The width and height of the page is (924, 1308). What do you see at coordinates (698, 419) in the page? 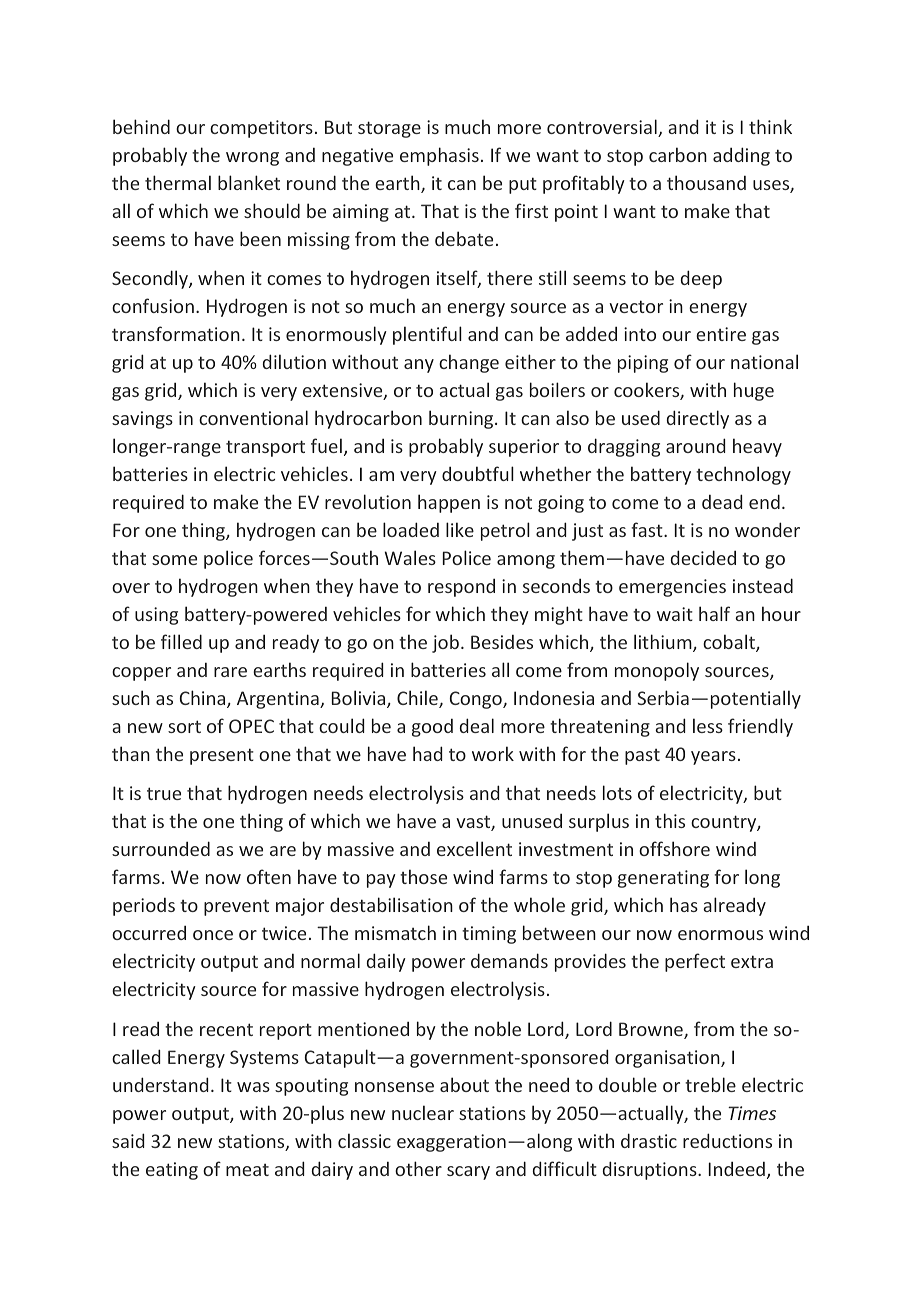
I see `directly` at bounding box center [698, 419].
